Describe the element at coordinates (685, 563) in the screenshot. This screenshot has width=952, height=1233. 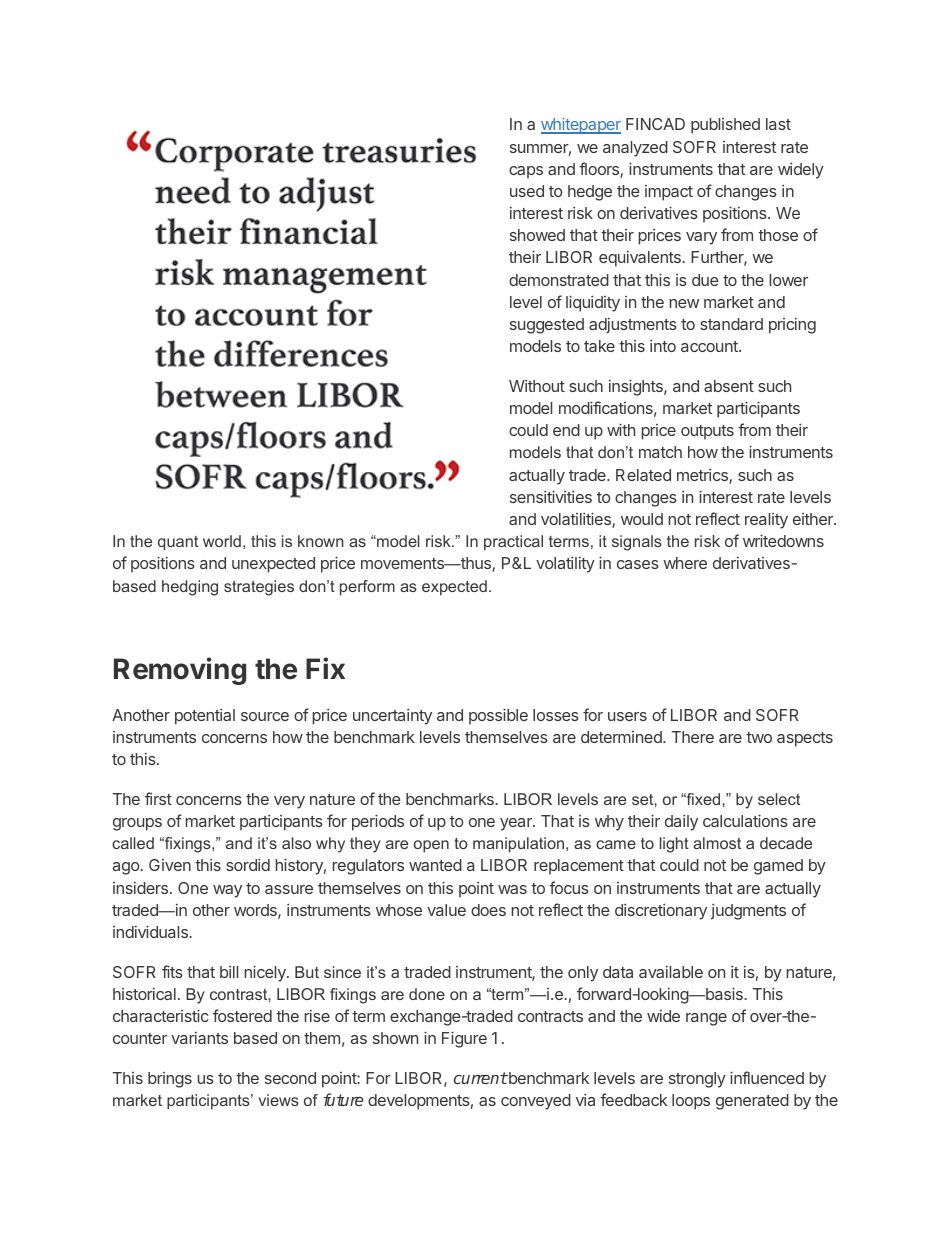
I see `where` at that location.
